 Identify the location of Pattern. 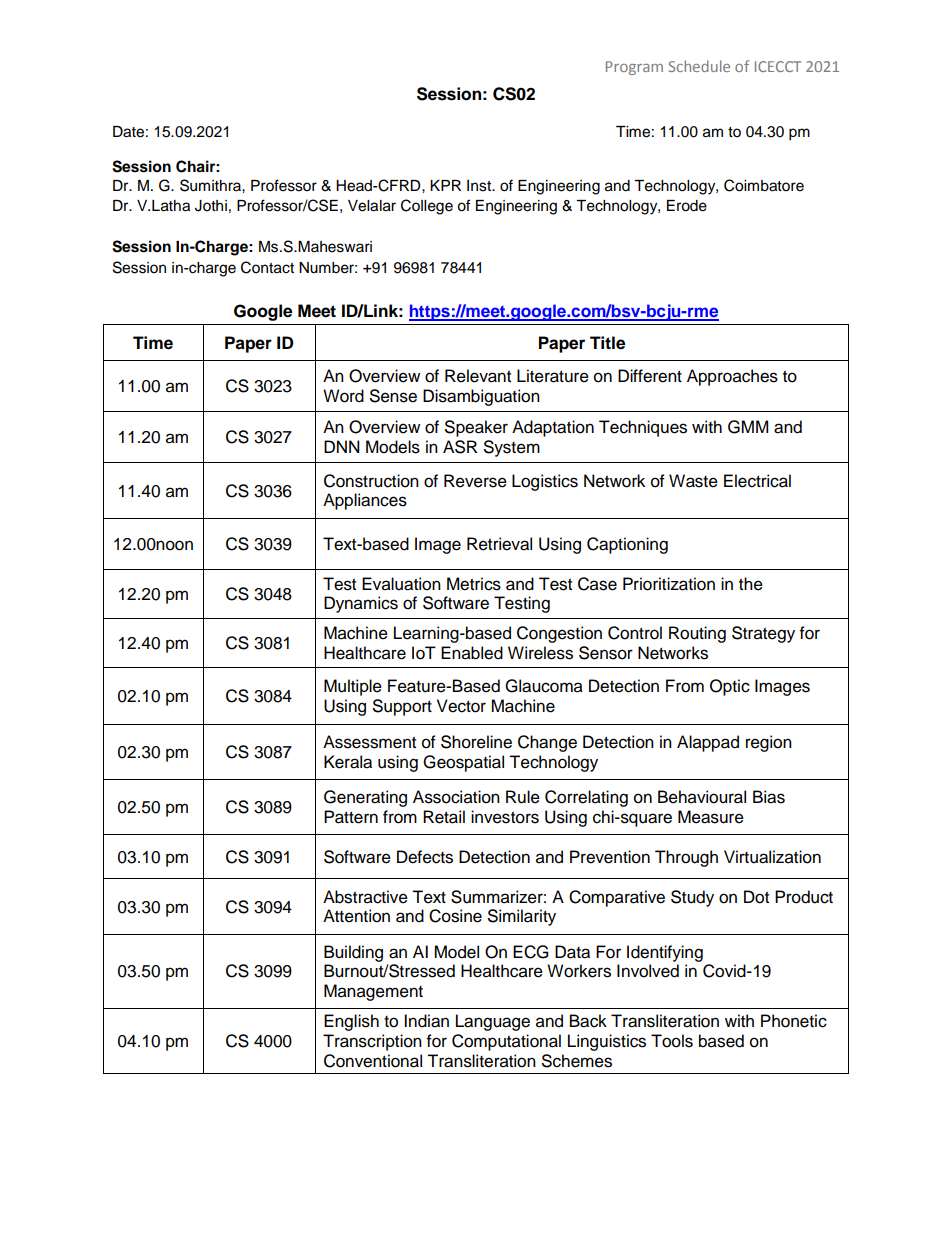
(351, 817).
